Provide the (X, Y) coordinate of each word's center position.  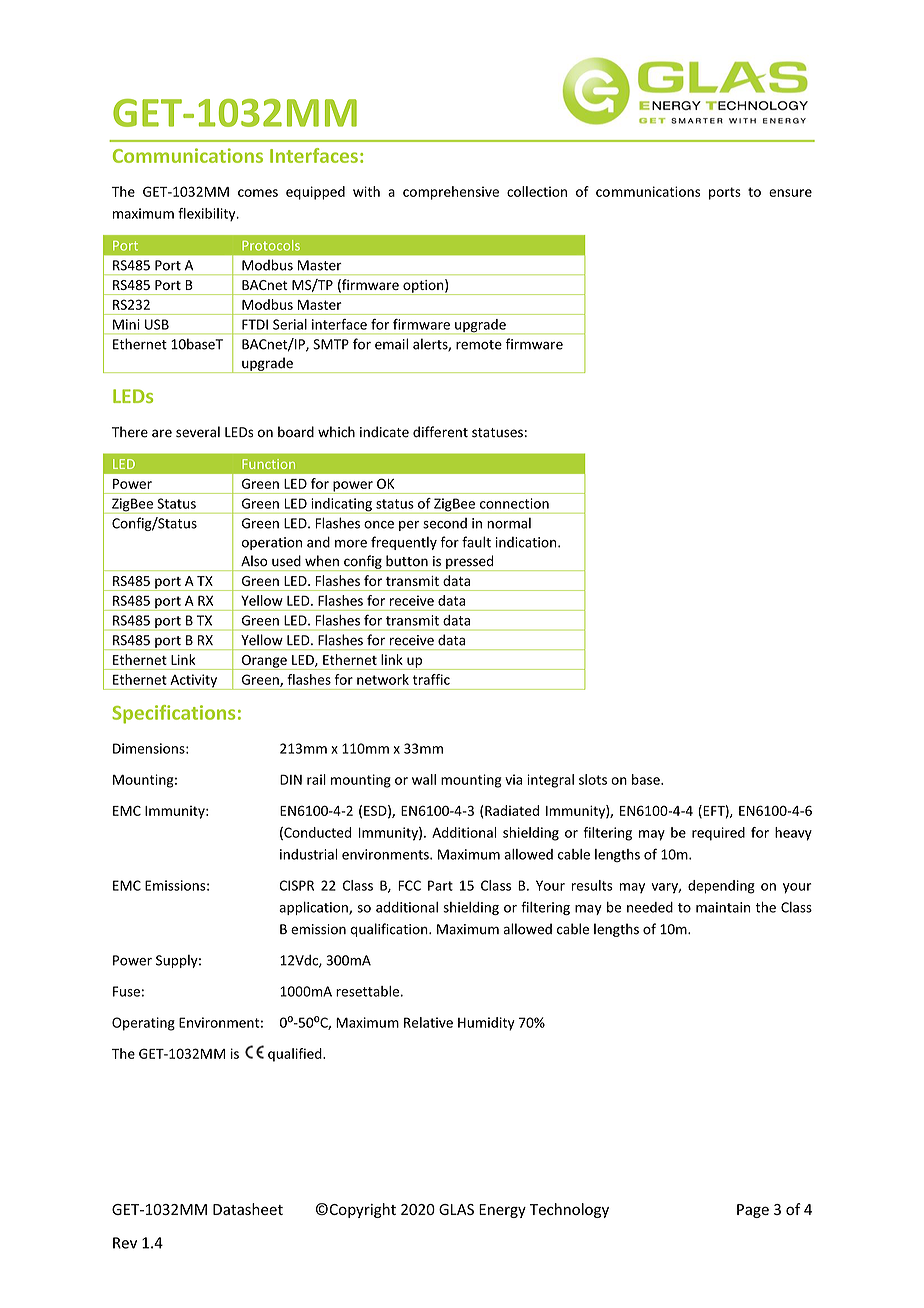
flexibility (208, 215)
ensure (790, 193)
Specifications (173, 714)
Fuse (126, 991)
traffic (431, 679)
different (440, 432)
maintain (723, 907)
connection (514, 503)
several (198, 432)
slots (593, 779)
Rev (125, 1243)
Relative (428, 1022)
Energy (502, 1211)
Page (753, 1211)
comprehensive (451, 193)
